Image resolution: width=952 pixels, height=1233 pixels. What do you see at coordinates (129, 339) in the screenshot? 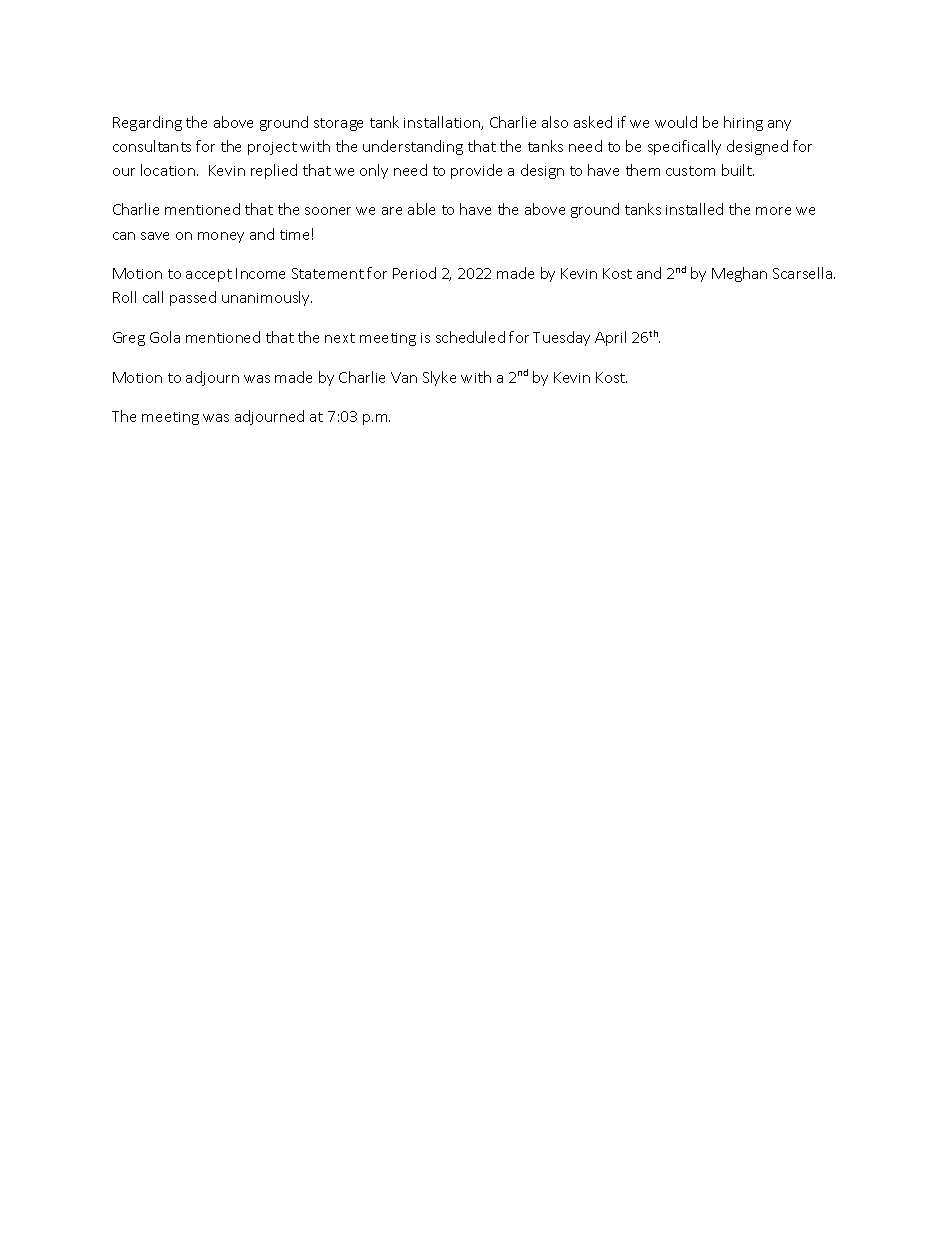
I see `Greg` at bounding box center [129, 339].
